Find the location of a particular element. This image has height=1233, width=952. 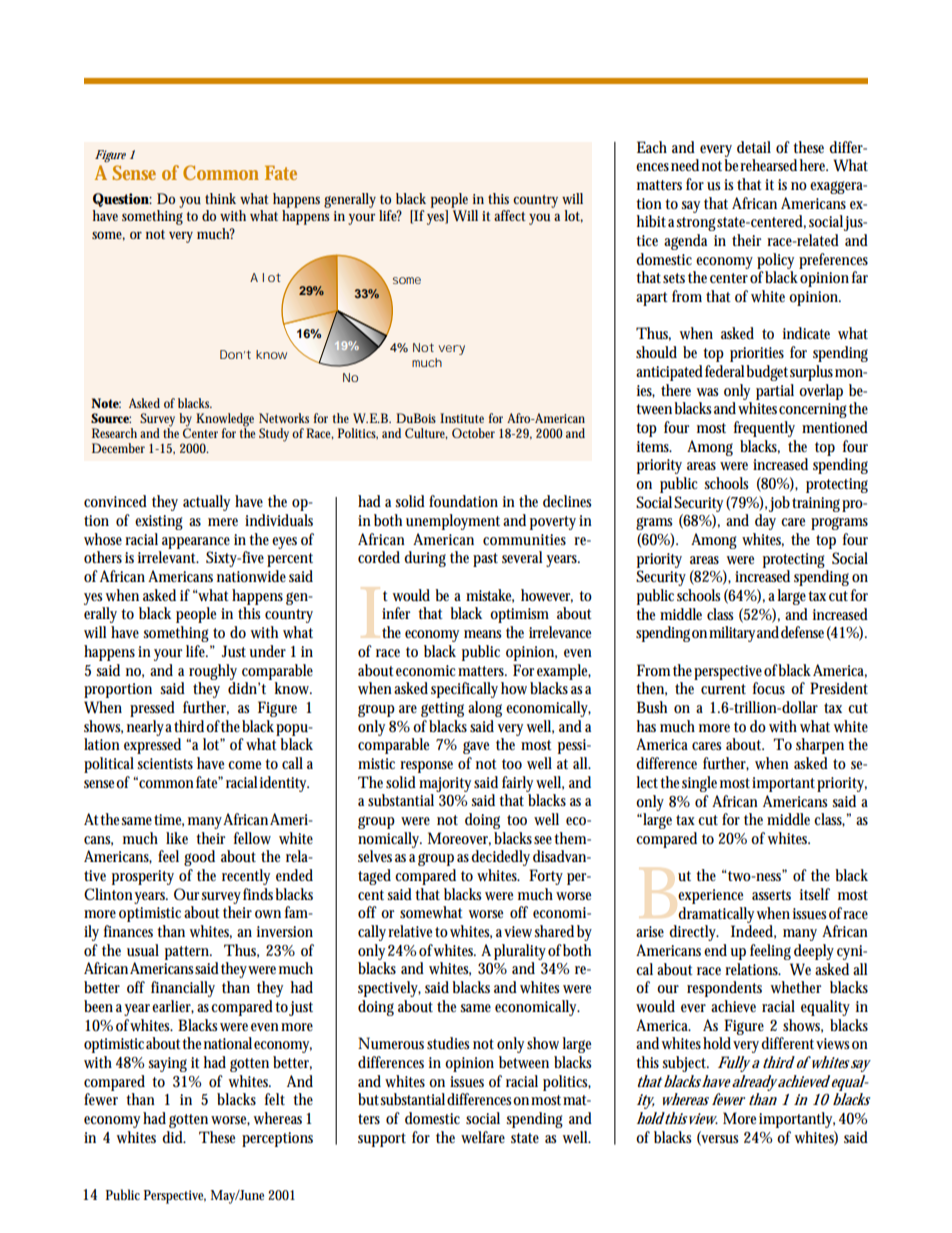

gave is located at coordinates (476, 747).
